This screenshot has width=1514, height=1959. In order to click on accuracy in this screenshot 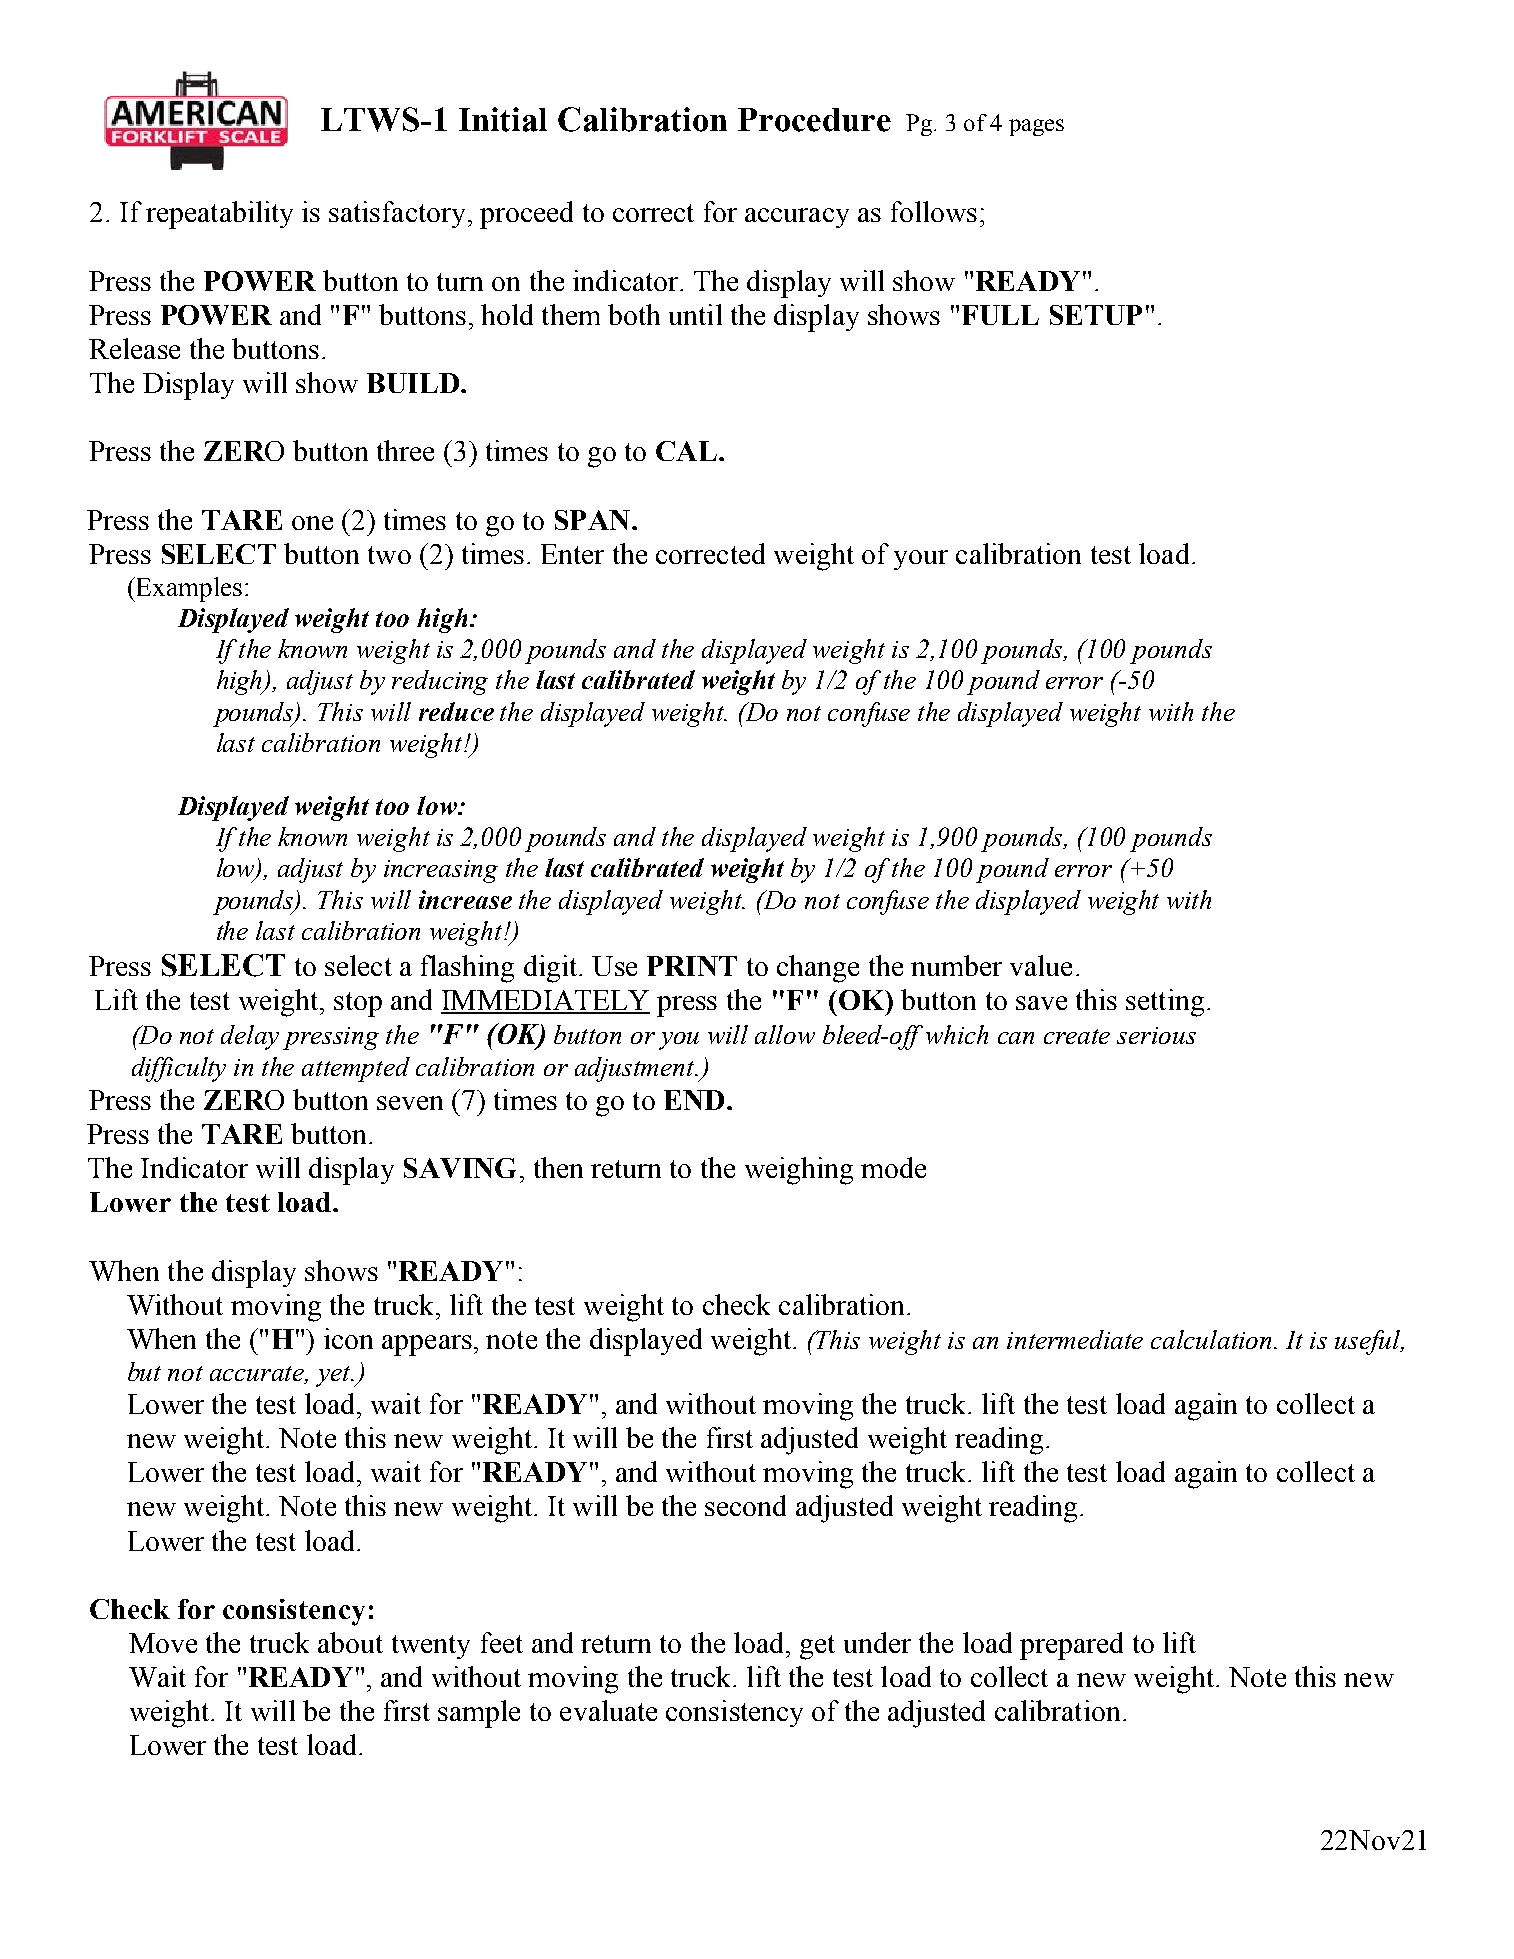, I will do `click(797, 218)`.
